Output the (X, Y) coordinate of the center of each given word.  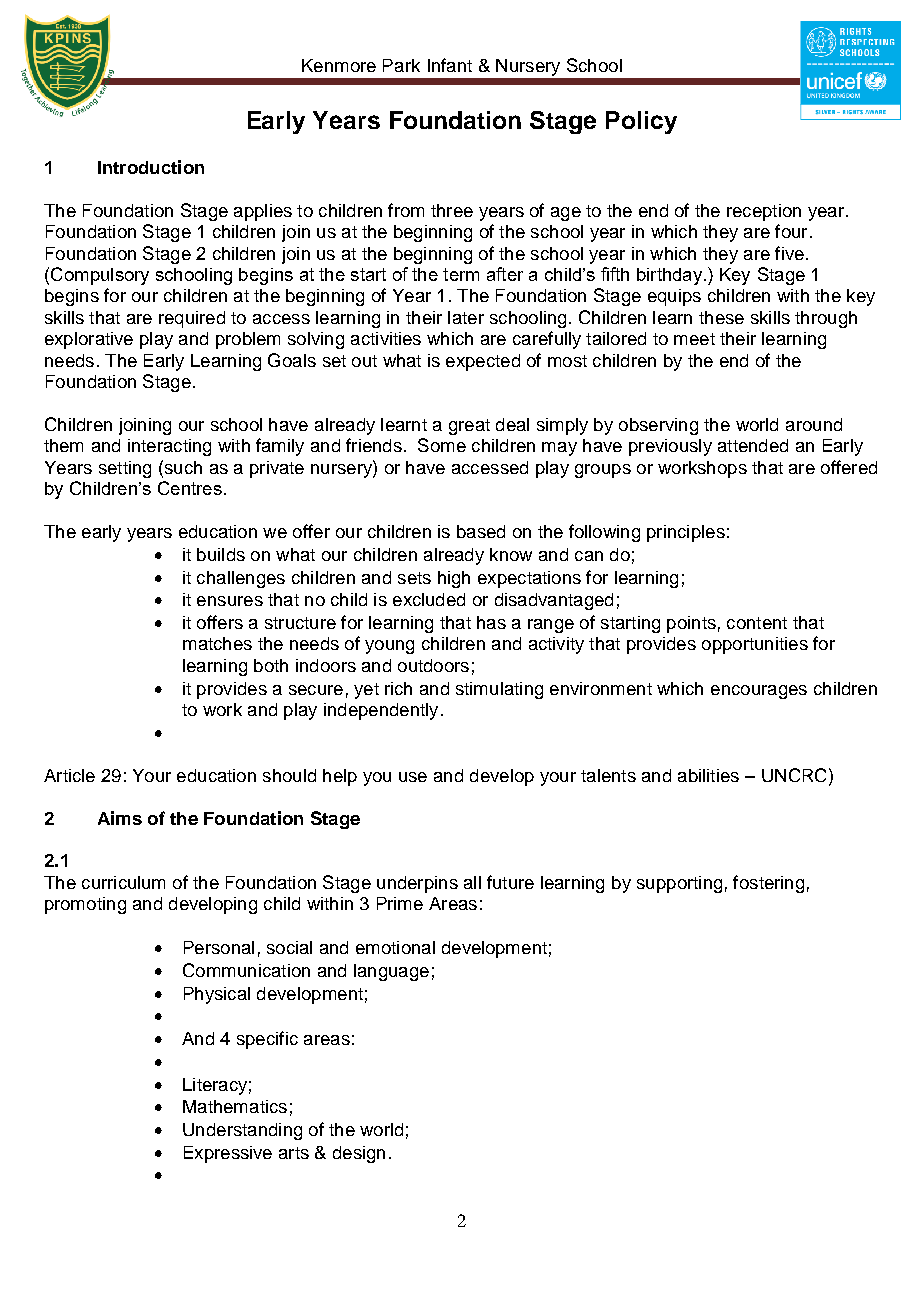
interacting (169, 447)
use (413, 777)
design (359, 1154)
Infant (450, 65)
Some (442, 445)
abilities (708, 775)
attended (753, 445)
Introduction (151, 167)
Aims (120, 818)
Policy (641, 122)
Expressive (228, 1154)
